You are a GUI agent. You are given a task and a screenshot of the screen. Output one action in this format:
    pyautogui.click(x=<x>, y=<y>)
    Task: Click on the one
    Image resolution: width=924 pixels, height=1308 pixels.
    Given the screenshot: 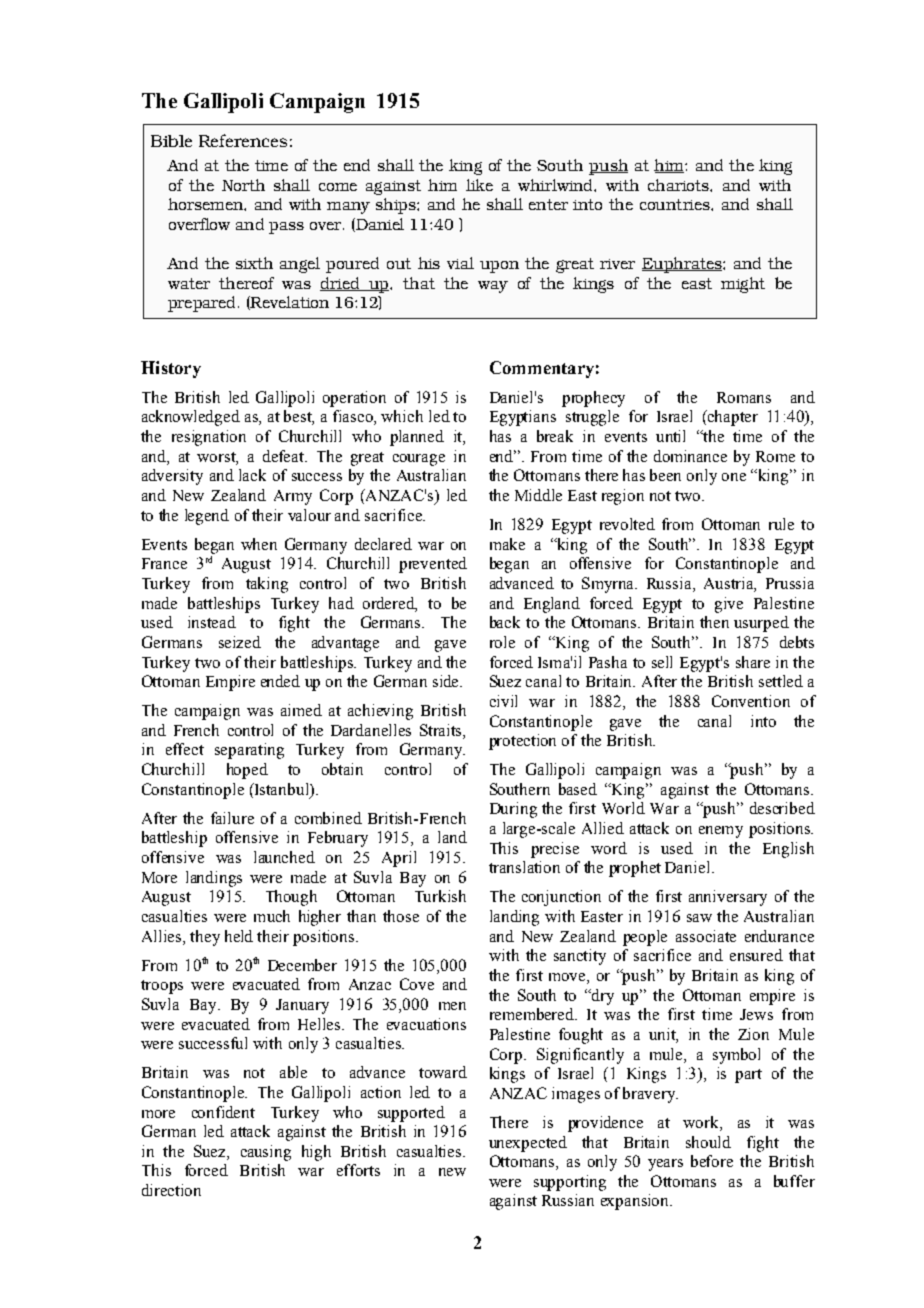 What is the action you would take?
    pyautogui.click(x=734, y=477)
